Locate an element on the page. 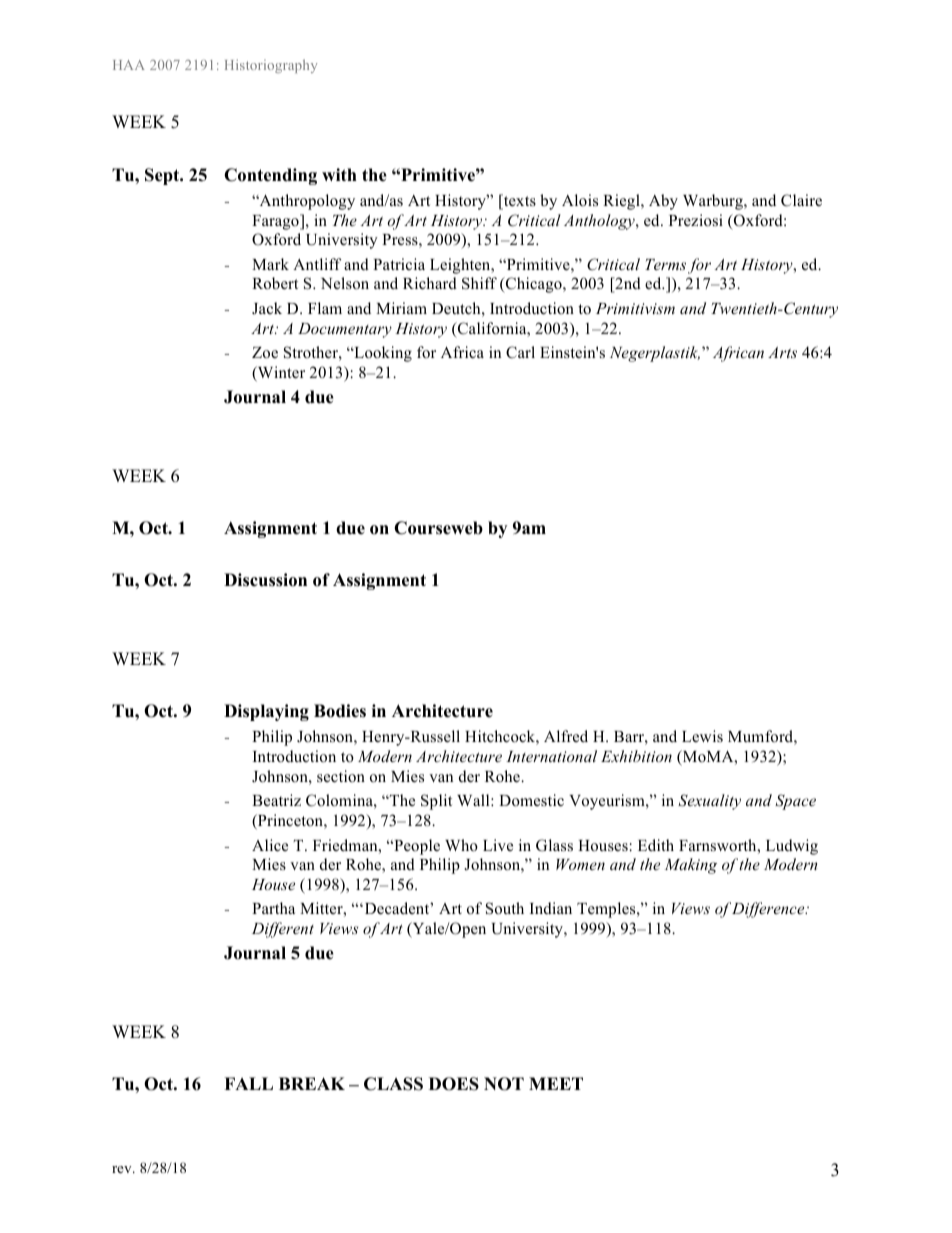 The height and width of the document is (1233, 952). DOES is located at coordinates (454, 1084).
